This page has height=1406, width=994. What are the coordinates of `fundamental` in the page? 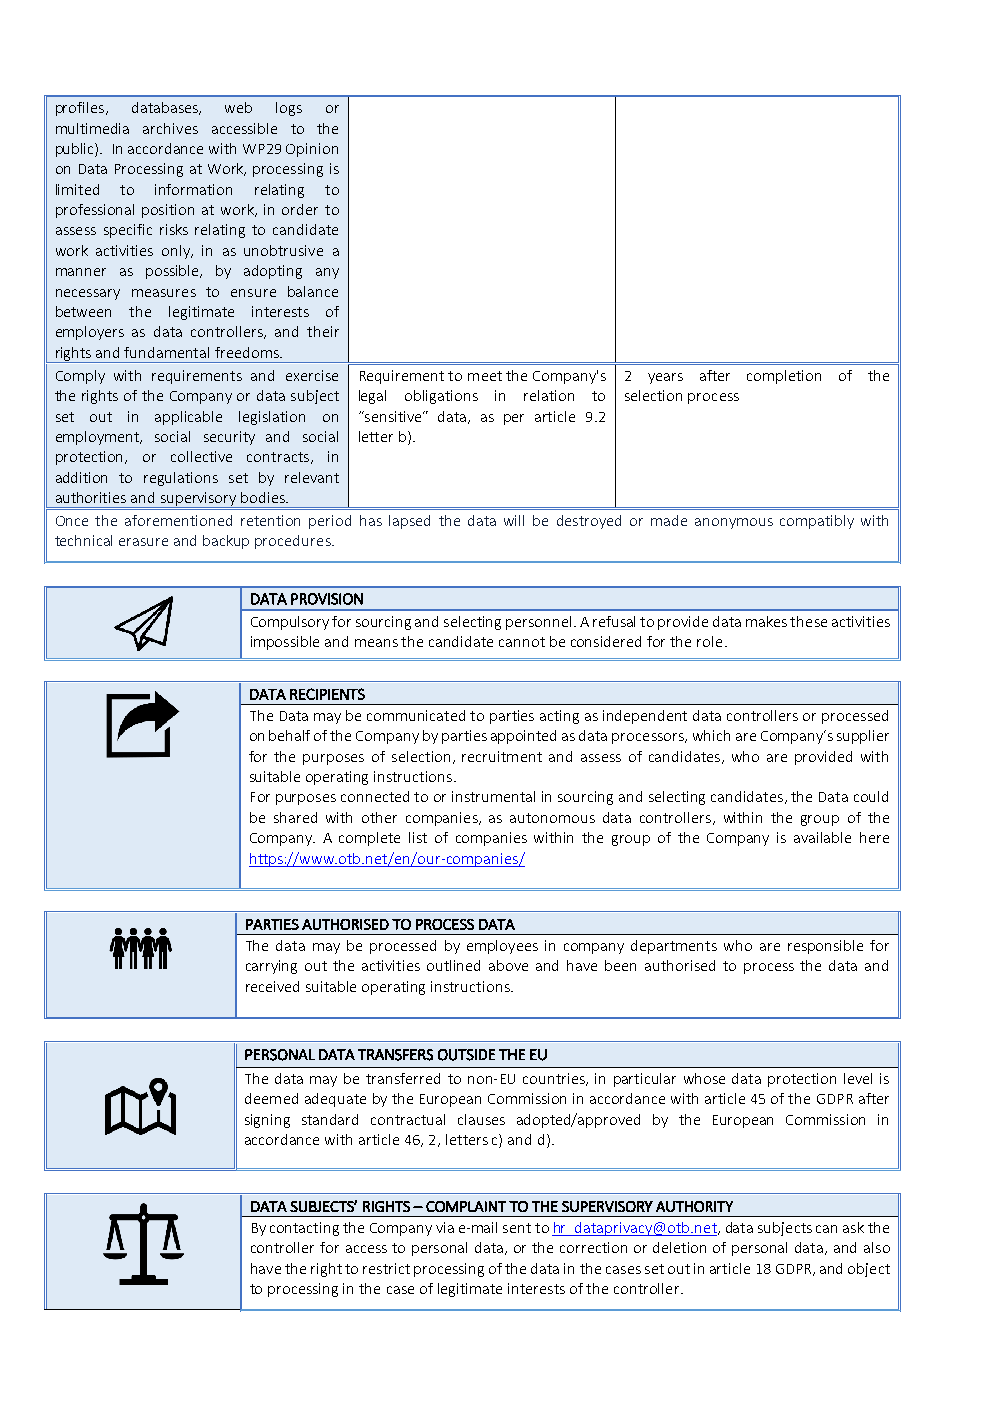 It's located at (166, 352).
